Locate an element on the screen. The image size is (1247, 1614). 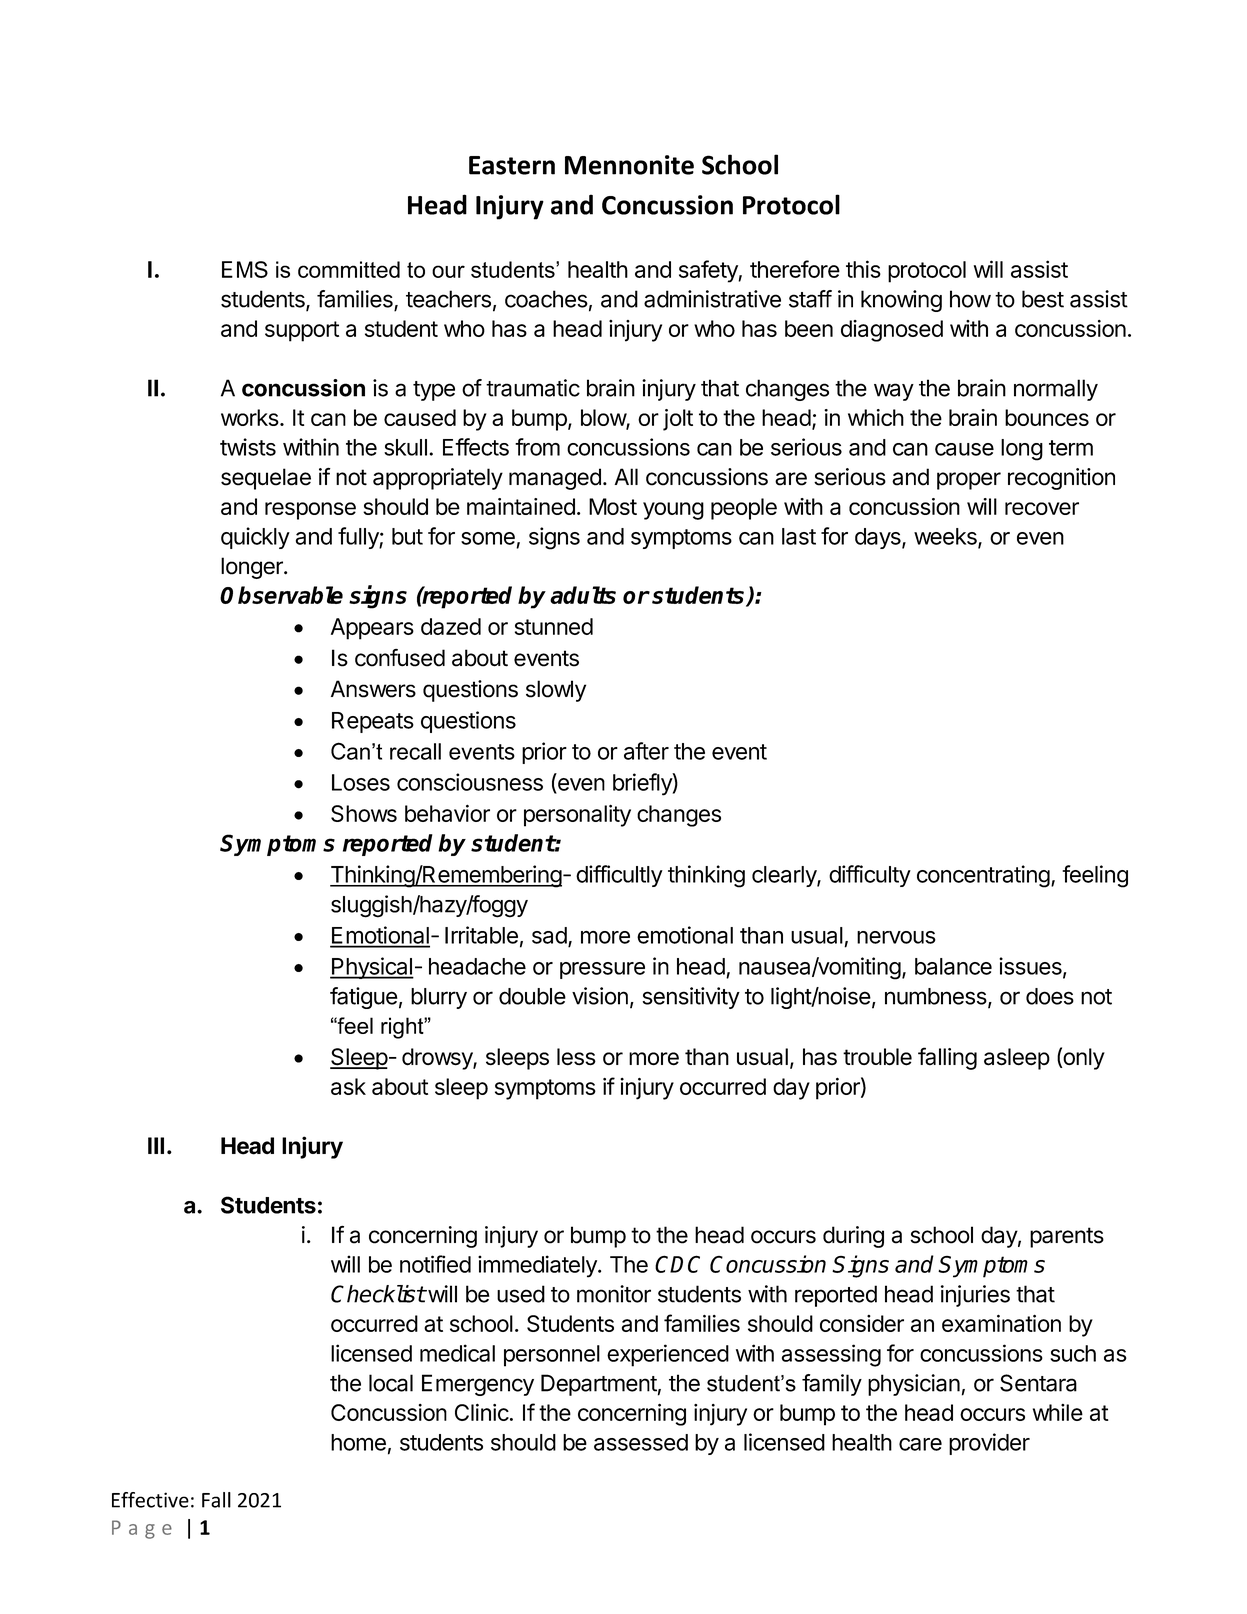
this is located at coordinates (863, 269).
